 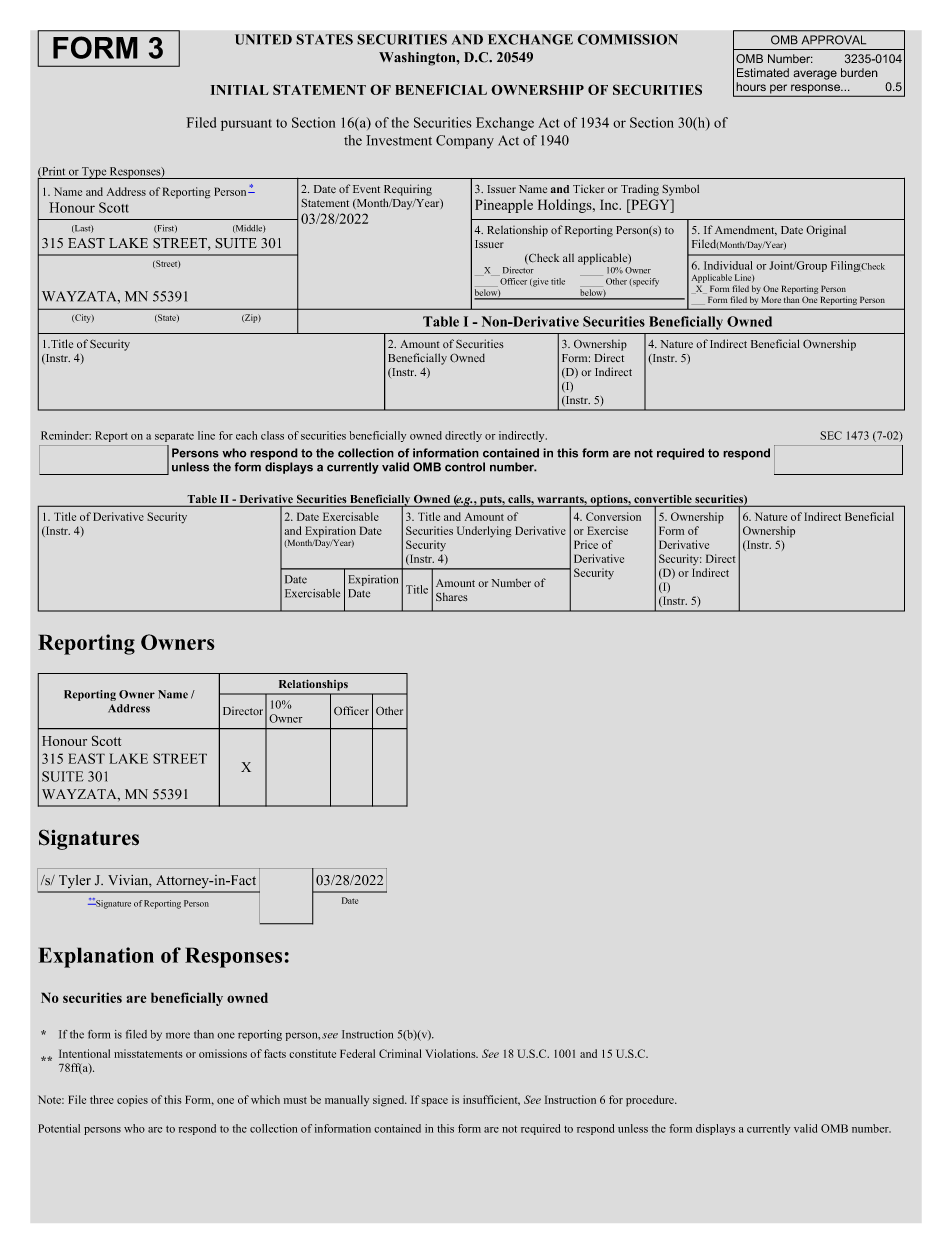 I want to click on Exercise, so click(x=607, y=530).
